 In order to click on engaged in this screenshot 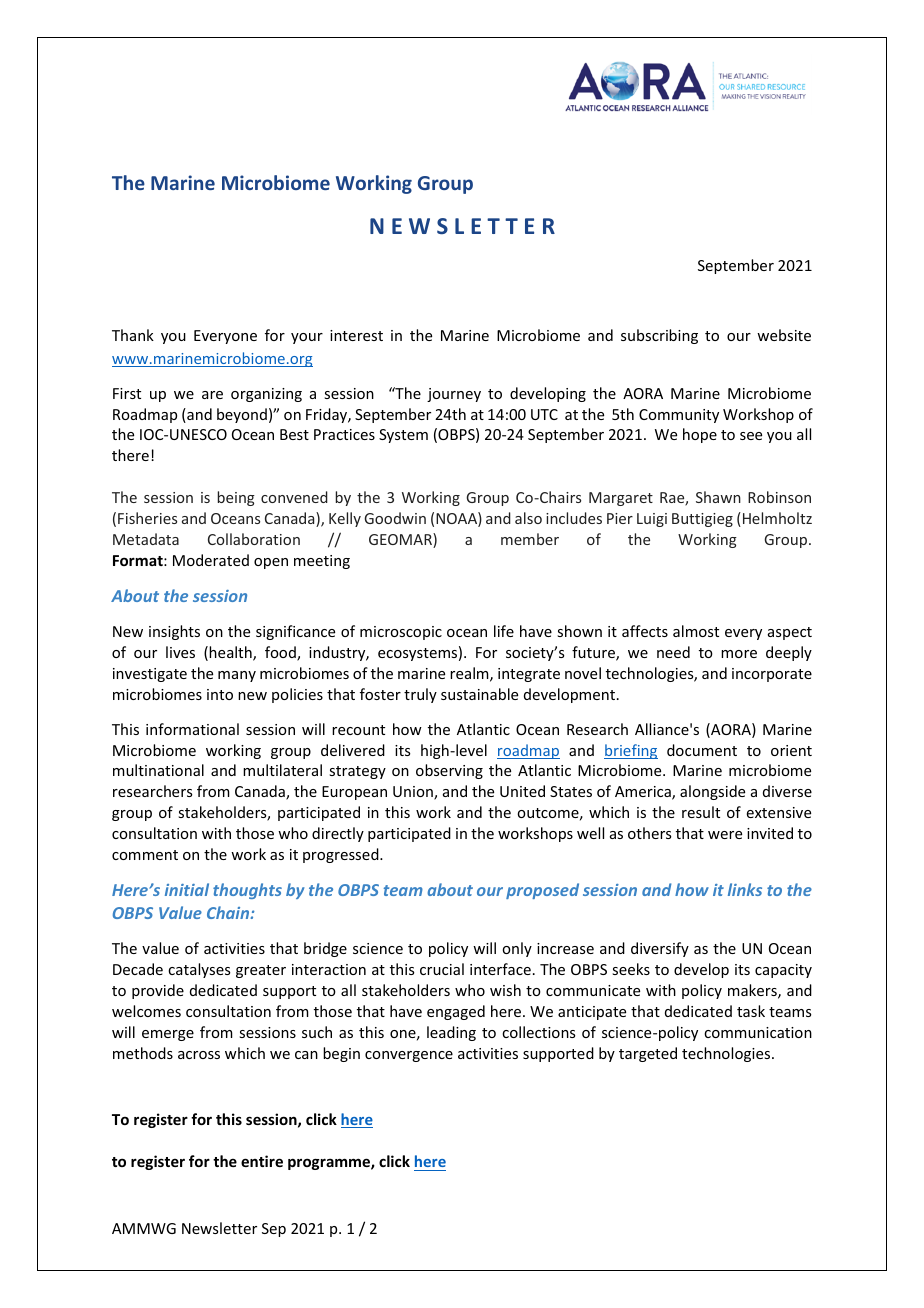, I will do `click(456, 1012)`.
